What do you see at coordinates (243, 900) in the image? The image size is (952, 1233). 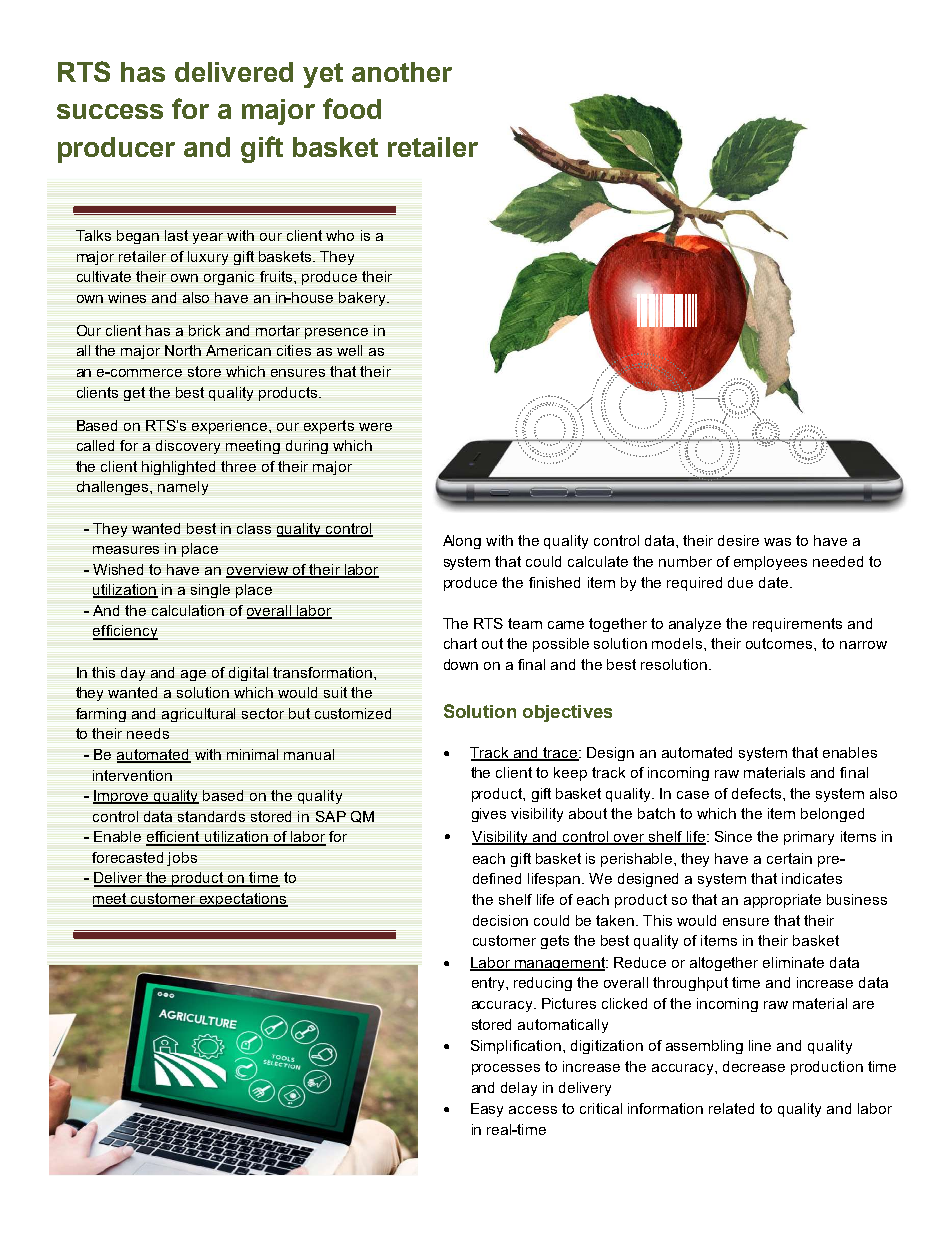 I see `expectations` at bounding box center [243, 900].
